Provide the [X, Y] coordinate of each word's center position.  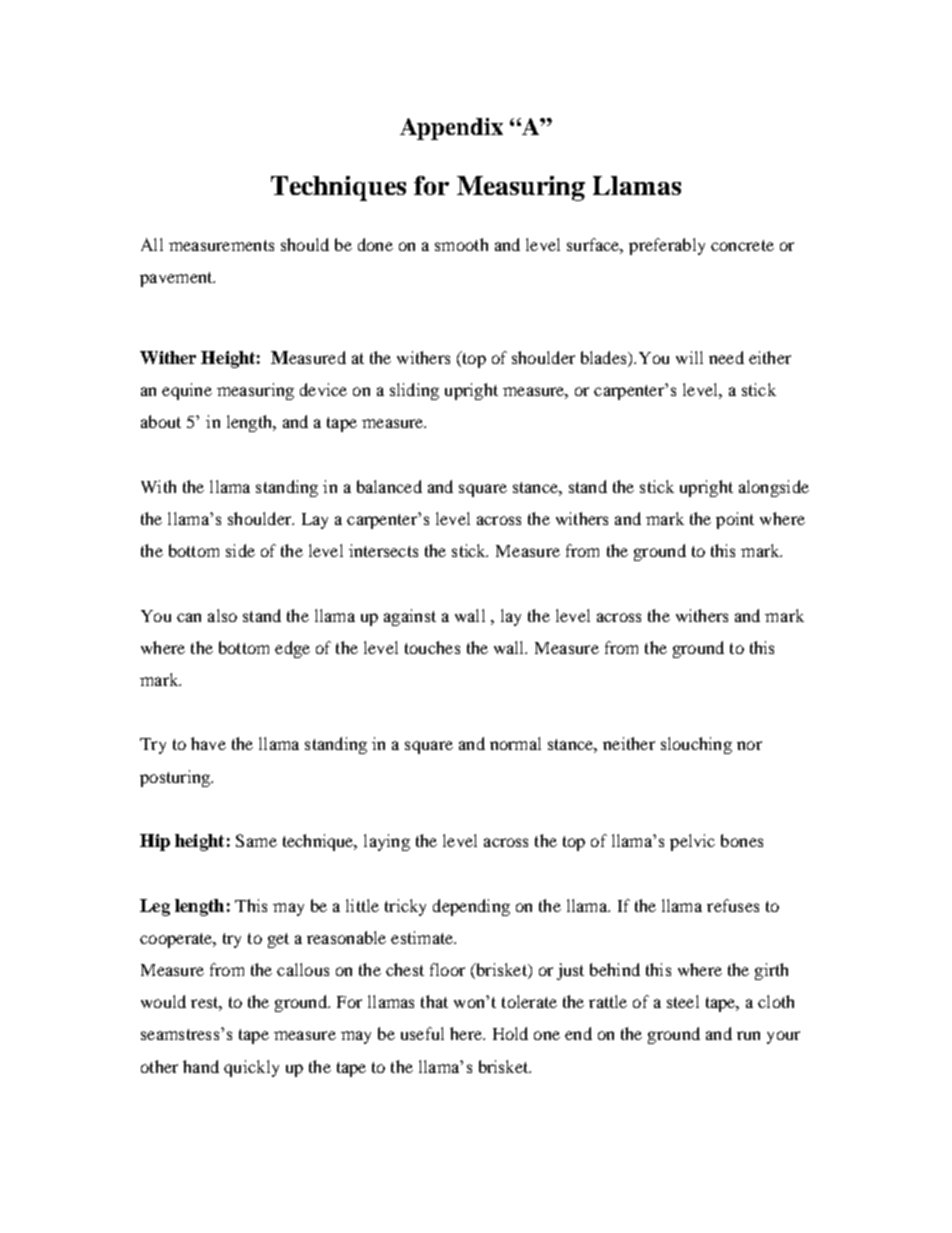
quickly [251, 1068]
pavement [177, 279]
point [735, 520]
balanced [389, 486]
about [161, 421]
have [208, 743]
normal [515, 743]
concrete [742, 245]
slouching [696, 745]
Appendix [451, 129]
